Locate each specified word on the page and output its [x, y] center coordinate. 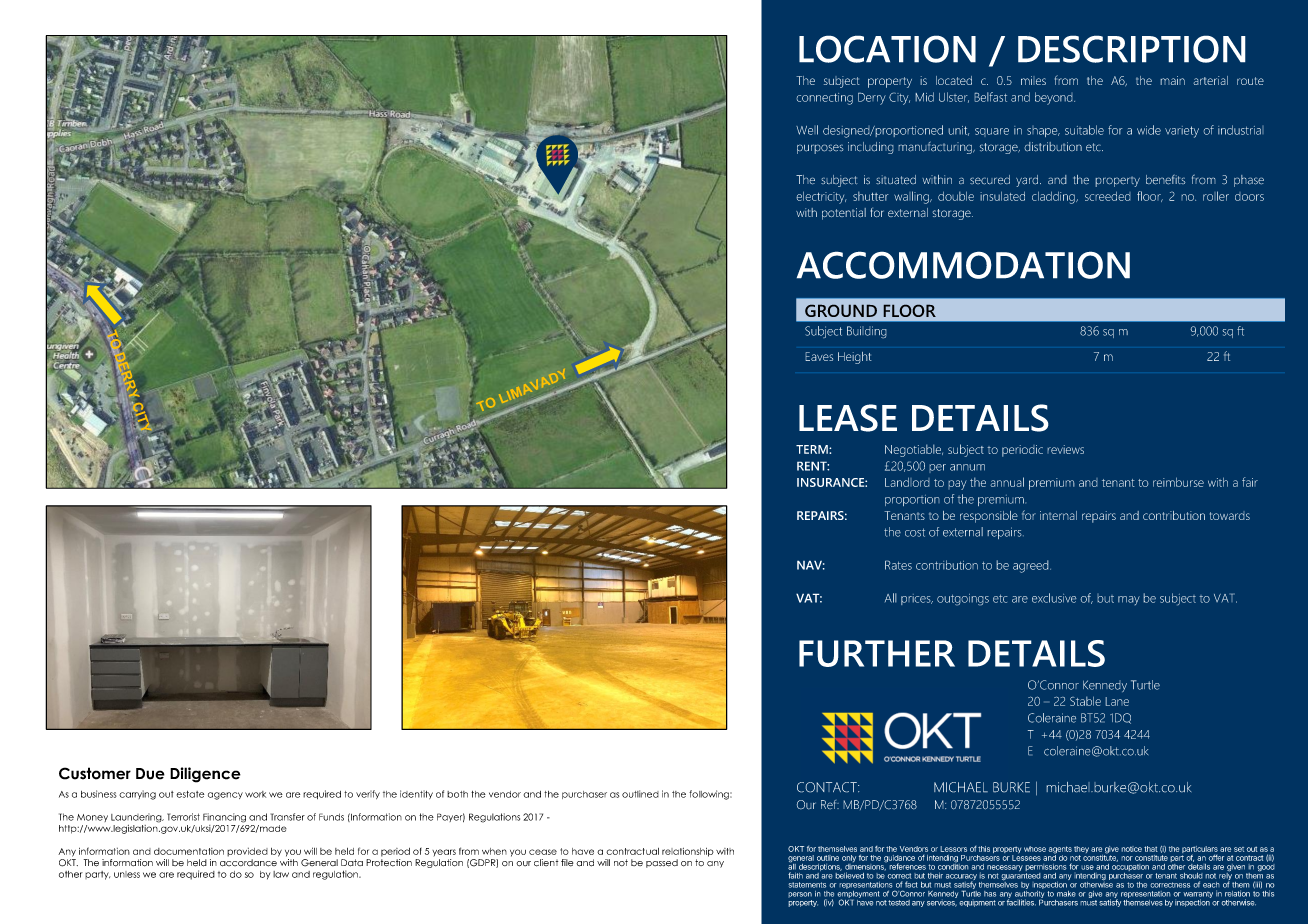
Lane [1117, 701]
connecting [824, 99]
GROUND [841, 310]
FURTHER [877, 653]
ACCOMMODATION [963, 265]
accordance [248, 863]
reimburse [1178, 482]
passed [662, 863]
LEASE [848, 418]
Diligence [205, 775]
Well [807, 130]
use [1087, 867]
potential [844, 214]
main [1172, 80]
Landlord [907, 482]
